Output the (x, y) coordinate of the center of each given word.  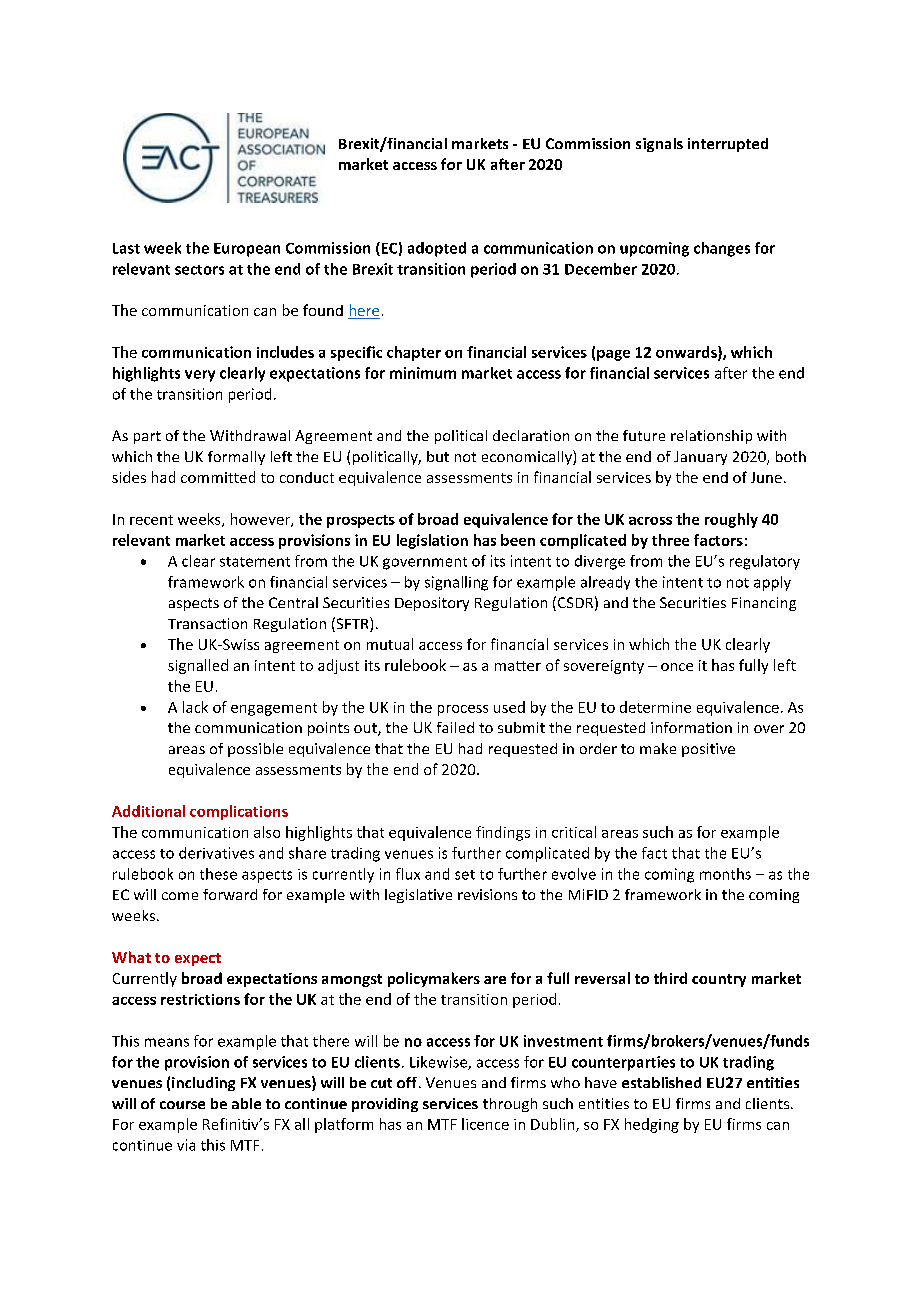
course (182, 1105)
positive (708, 750)
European (247, 250)
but (438, 456)
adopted (437, 249)
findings (503, 833)
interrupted (728, 145)
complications (239, 812)
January (700, 458)
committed (218, 477)
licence (485, 1124)
